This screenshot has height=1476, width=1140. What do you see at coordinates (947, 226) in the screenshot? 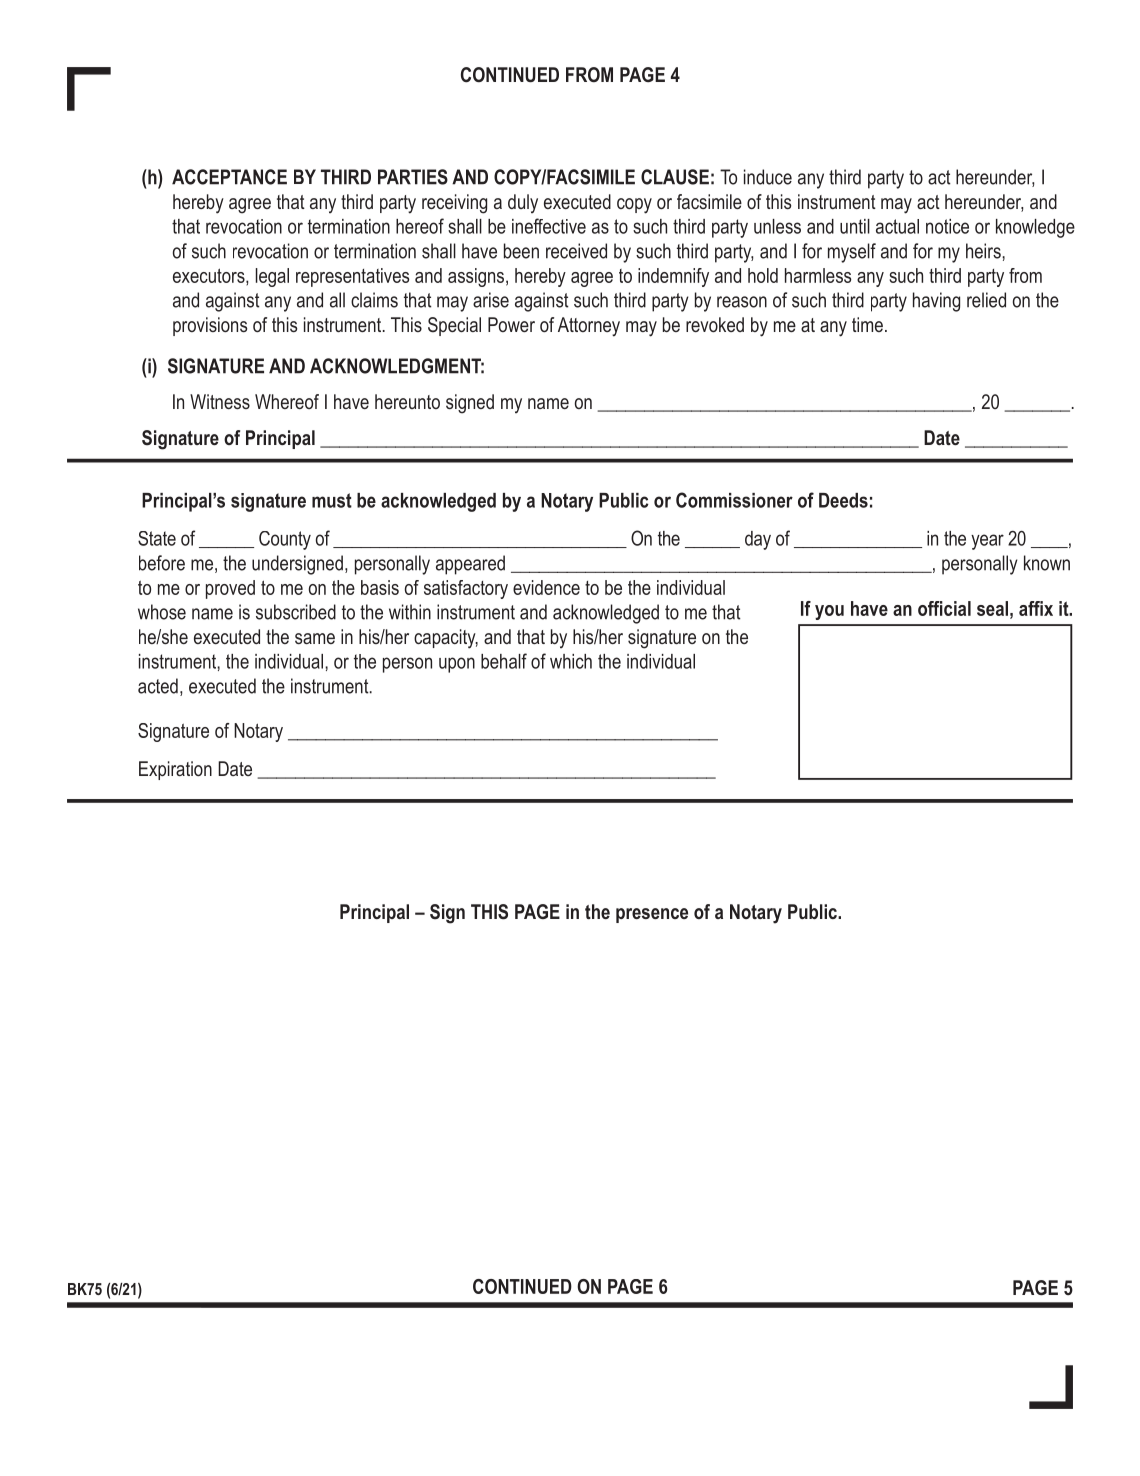
I see `notice` at bounding box center [947, 226].
